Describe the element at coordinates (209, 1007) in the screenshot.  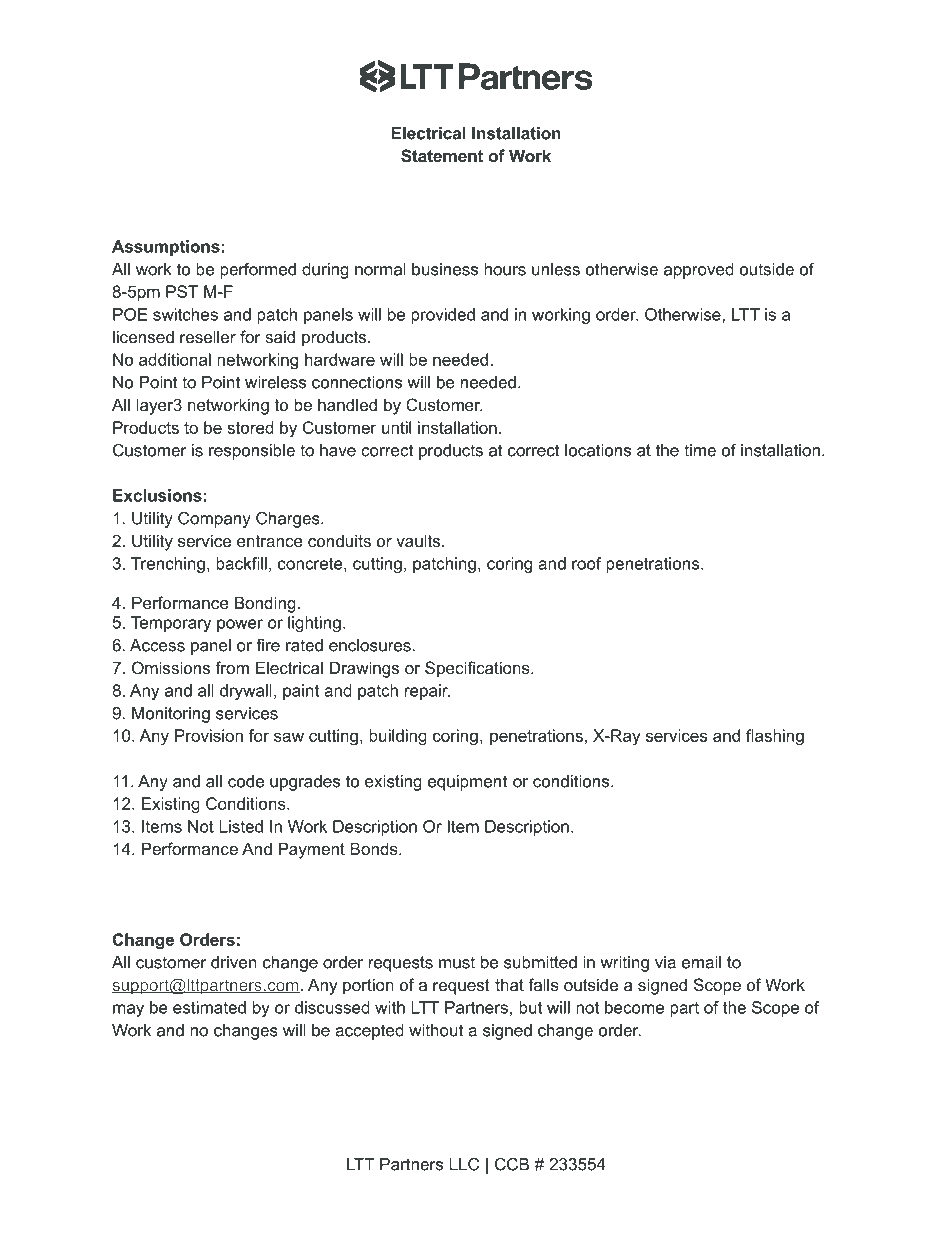
I see `estimated` at that location.
